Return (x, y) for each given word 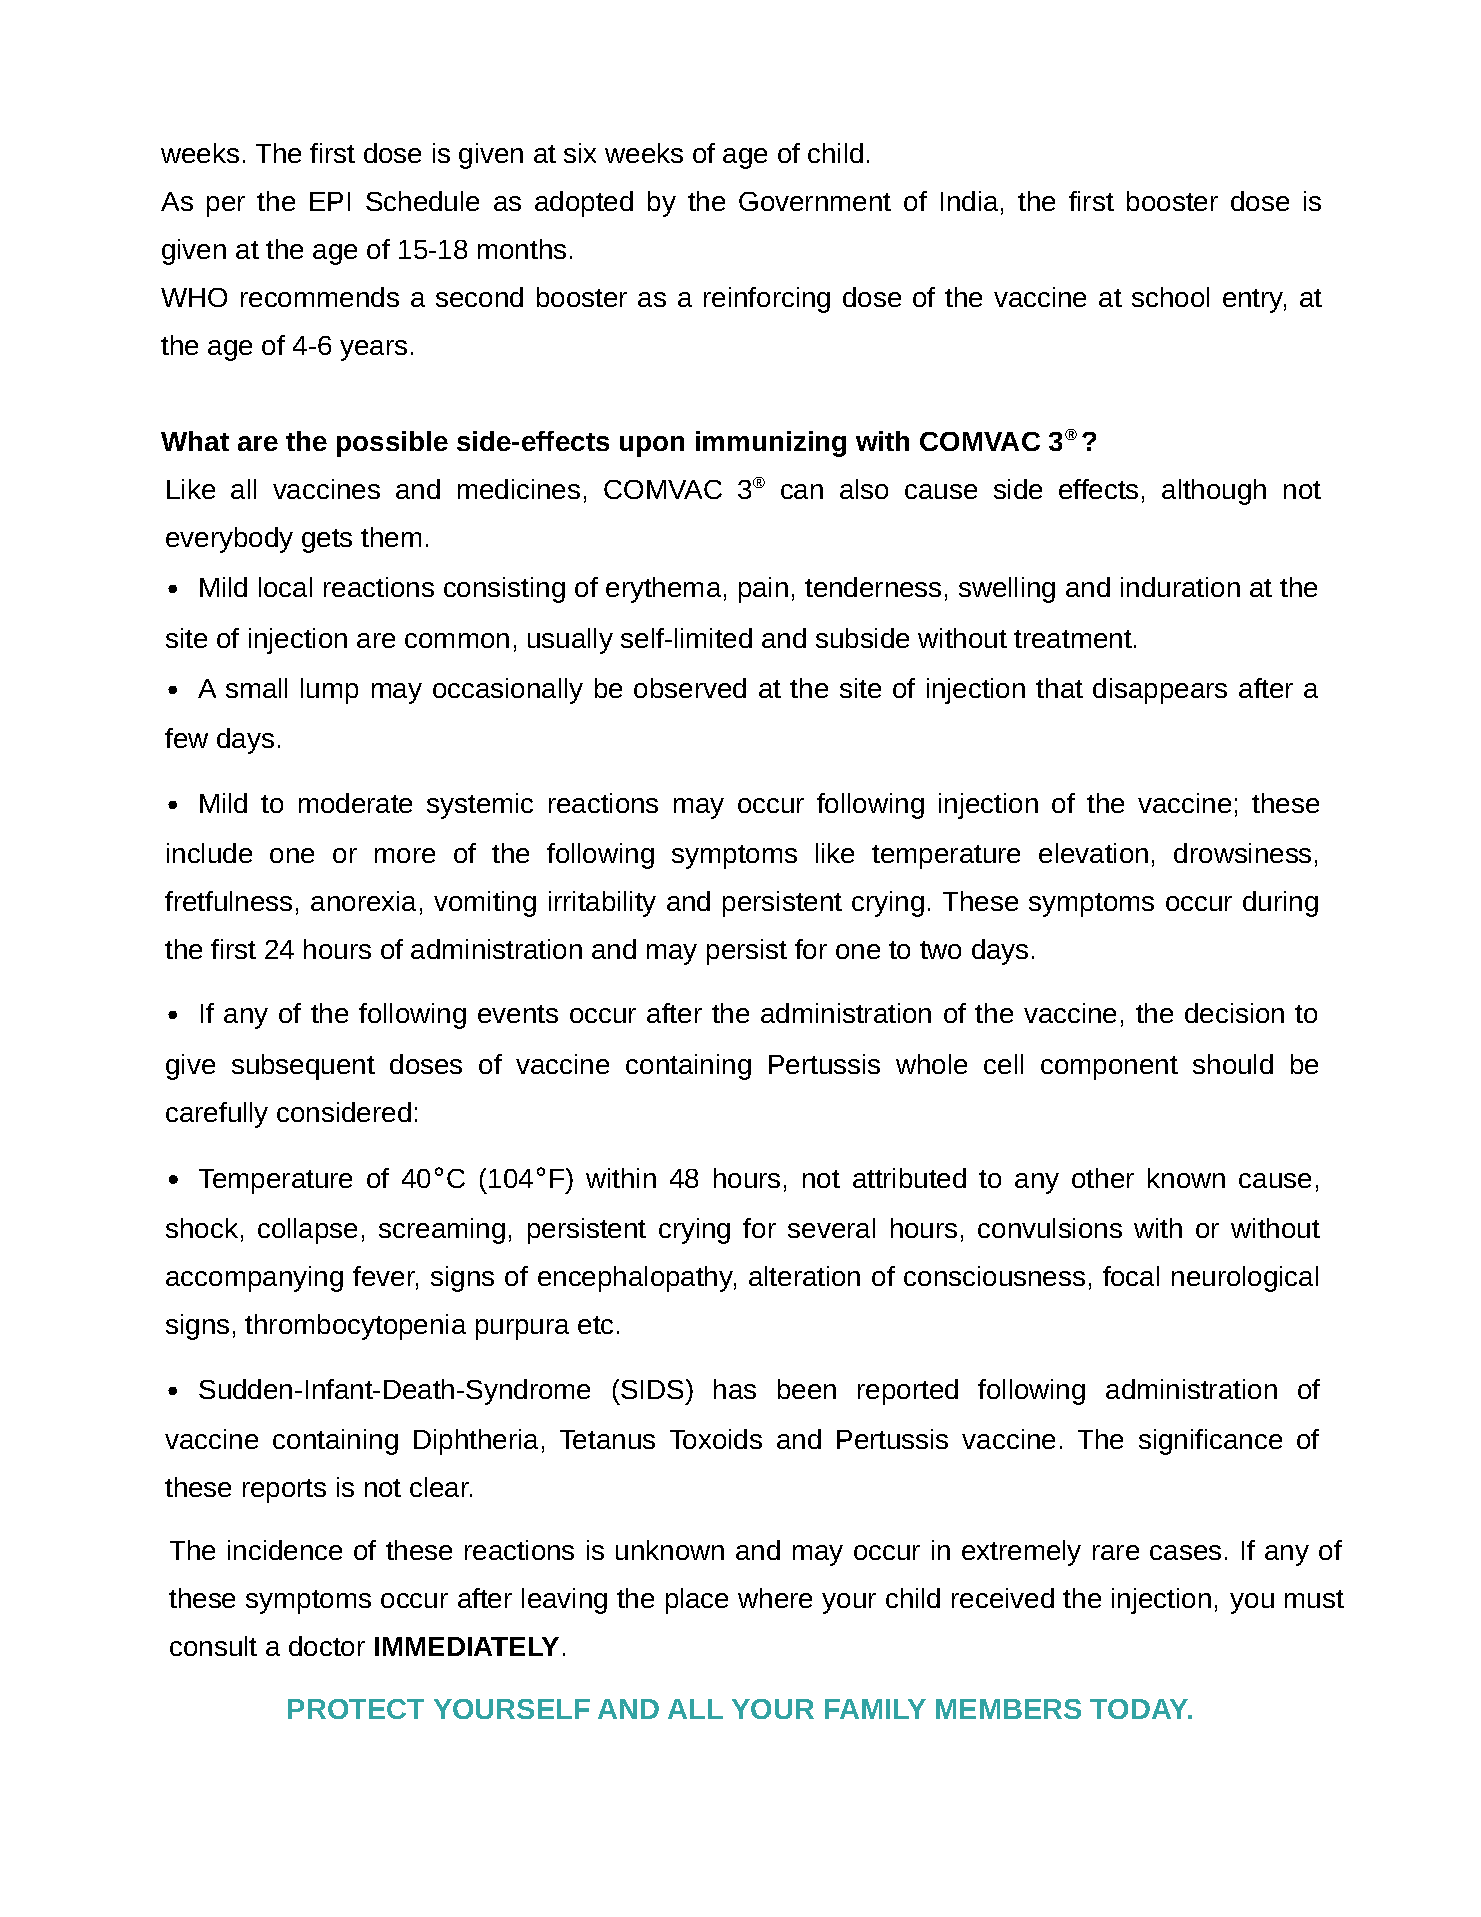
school (1170, 297)
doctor (327, 1646)
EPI (330, 201)
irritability (602, 904)
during (1280, 904)
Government (815, 201)
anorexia (363, 901)
